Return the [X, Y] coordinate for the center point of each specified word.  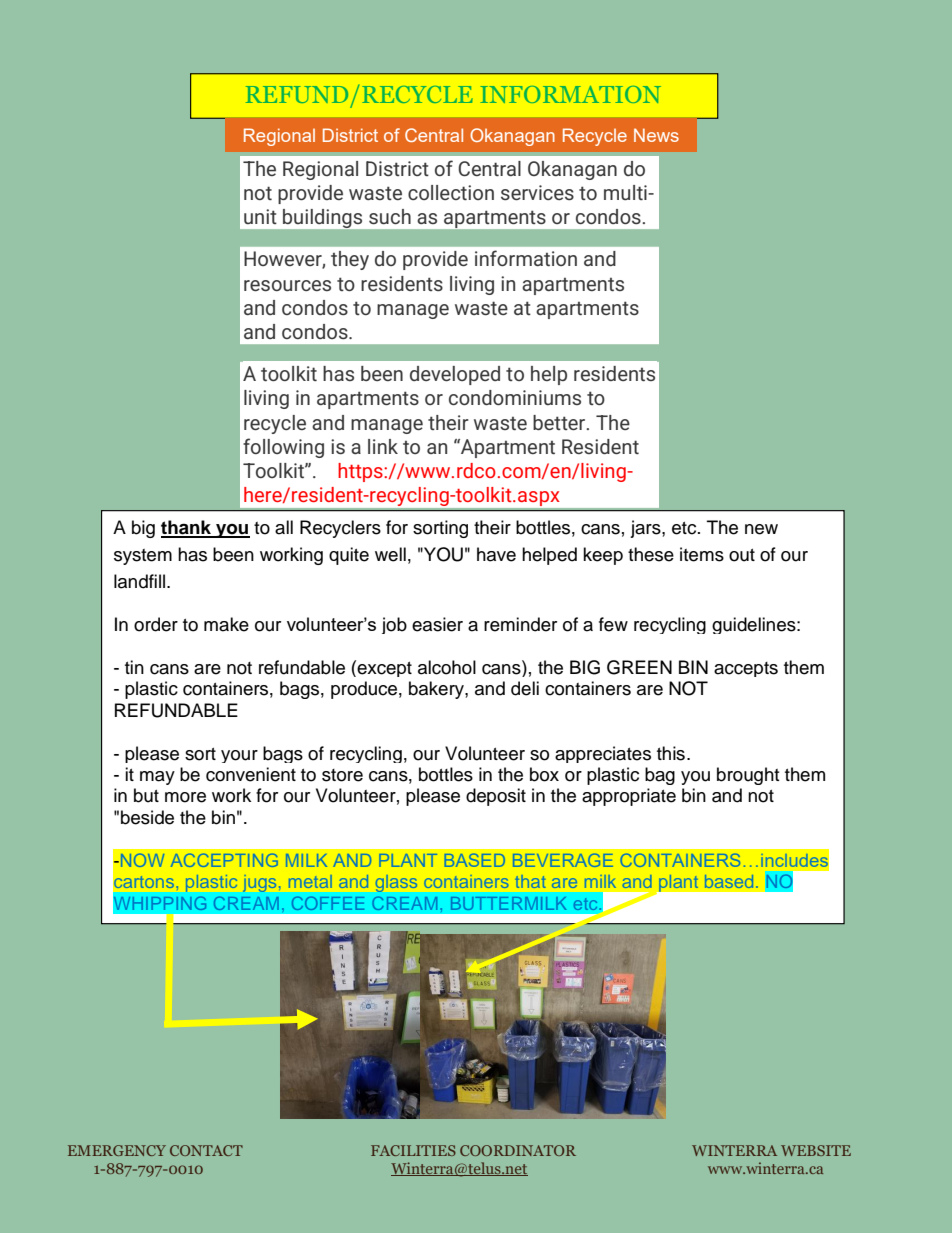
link [383, 446]
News [656, 135]
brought [748, 776]
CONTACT [206, 1150]
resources [287, 286]
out [742, 555]
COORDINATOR [518, 1150]
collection [451, 192]
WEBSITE [816, 1150]
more [185, 797]
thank [187, 528]
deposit [496, 797]
